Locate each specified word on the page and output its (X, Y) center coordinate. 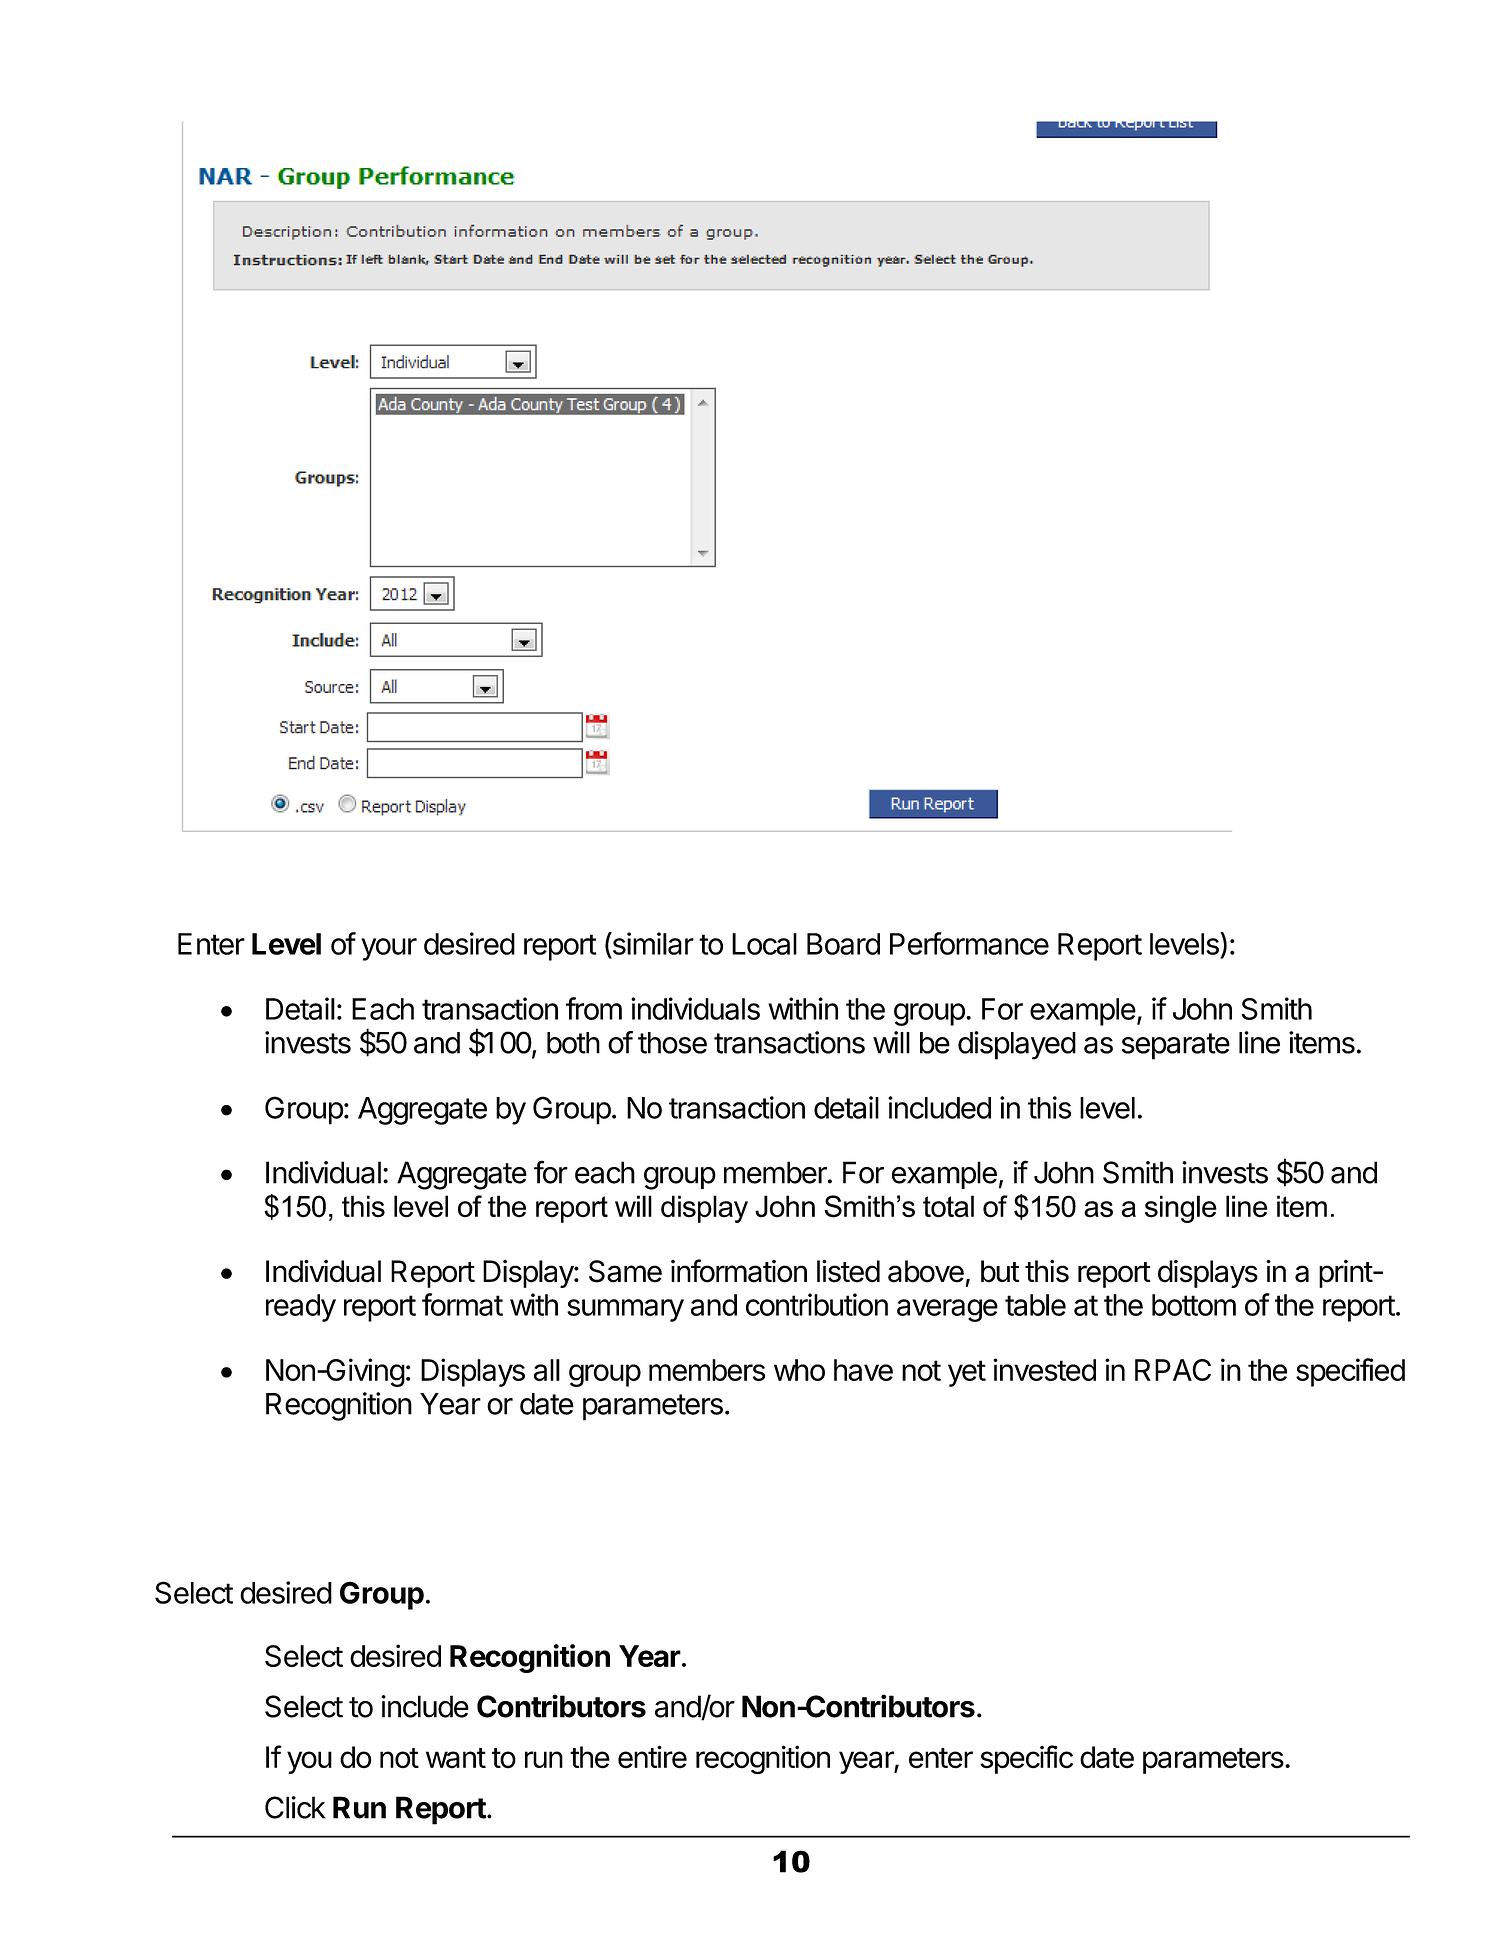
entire (652, 1757)
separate (1176, 1046)
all (547, 1370)
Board (843, 944)
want (456, 1758)
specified (1350, 1372)
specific (1026, 1759)
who (799, 1370)
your (389, 949)
